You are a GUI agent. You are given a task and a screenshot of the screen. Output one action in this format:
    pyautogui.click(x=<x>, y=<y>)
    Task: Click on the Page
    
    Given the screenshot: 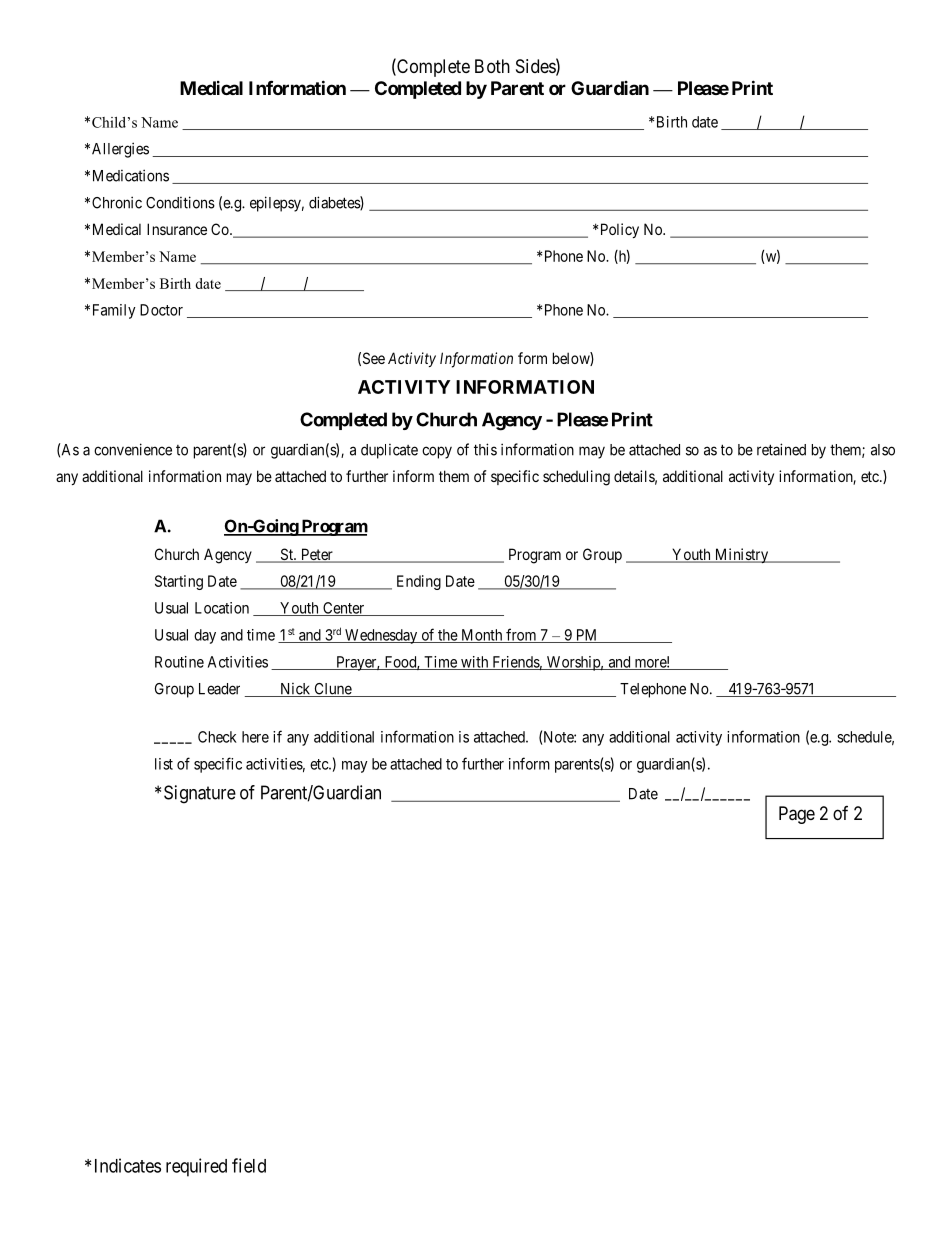 What is the action you would take?
    pyautogui.click(x=797, y=815)
